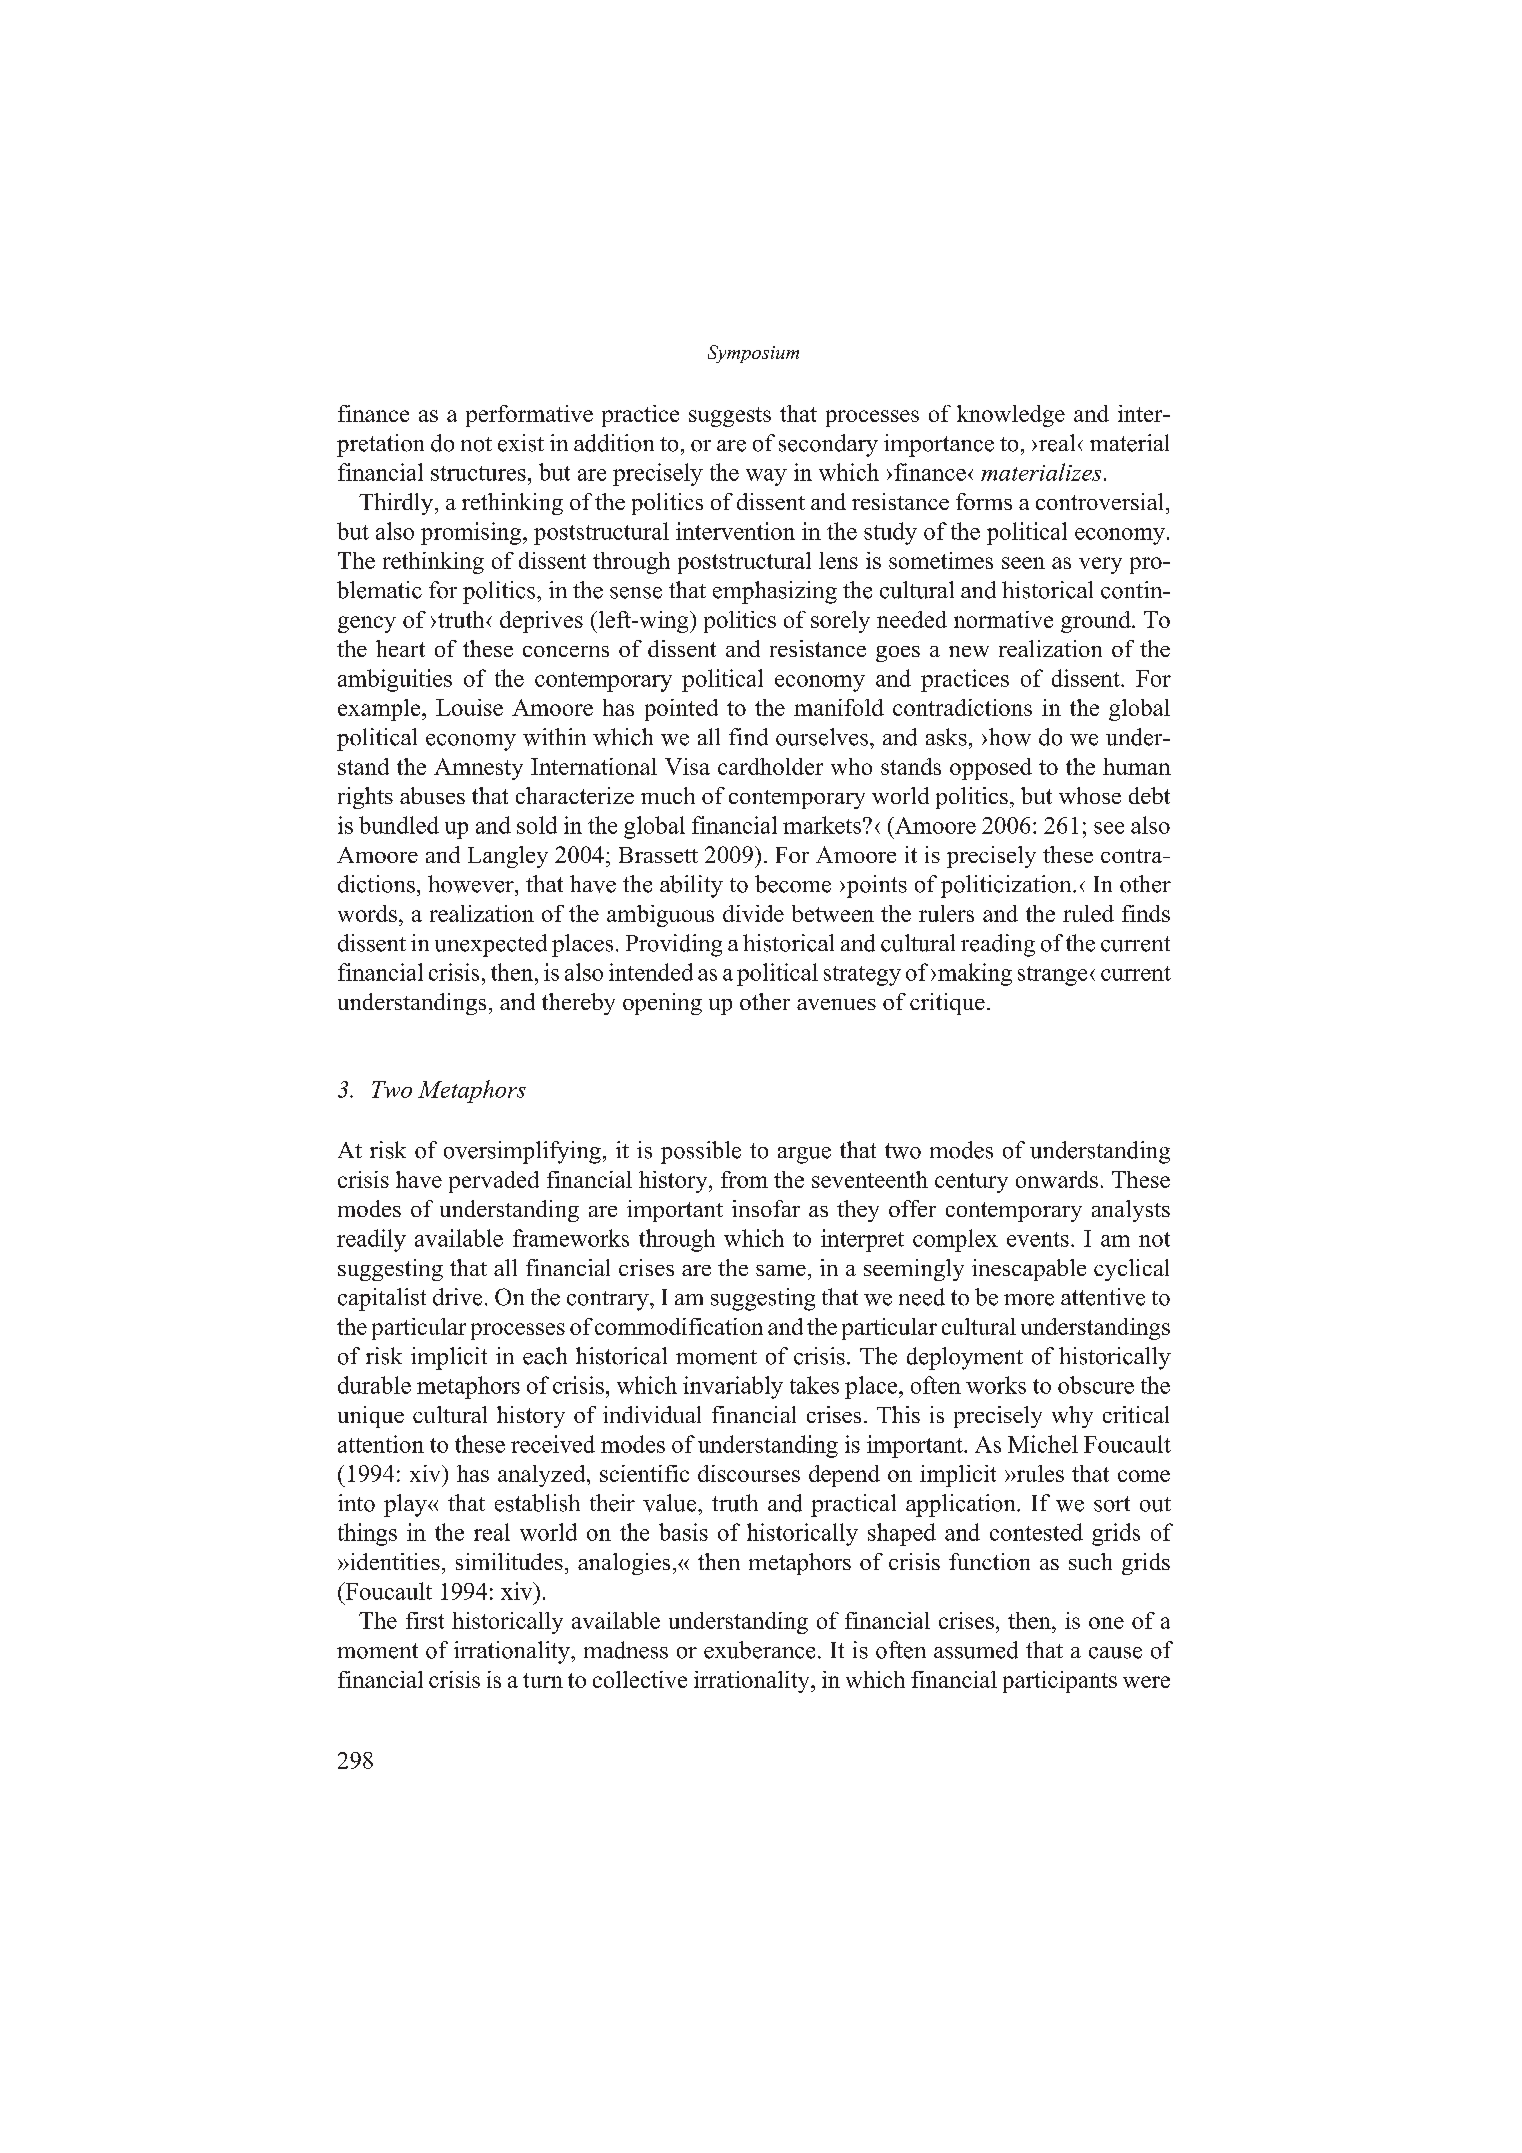 The height and width of the screenshot is (2153, 1522). What do you see at coordinates (991, 769) in the screenshot?
I see `opposed` at bounding box center [991, 769].
